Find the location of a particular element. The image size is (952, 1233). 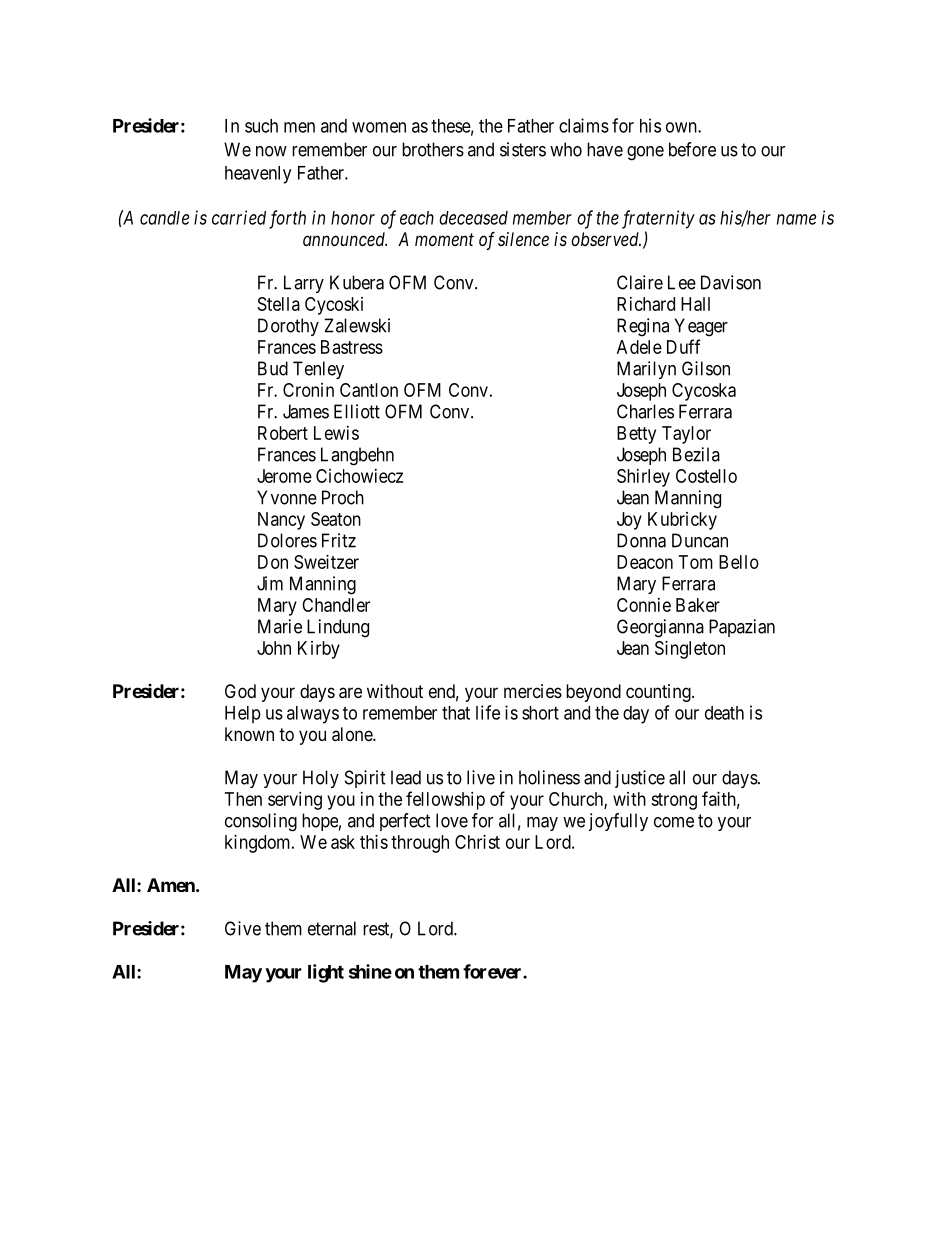

Taylor is located at coordinates (686, 435).
